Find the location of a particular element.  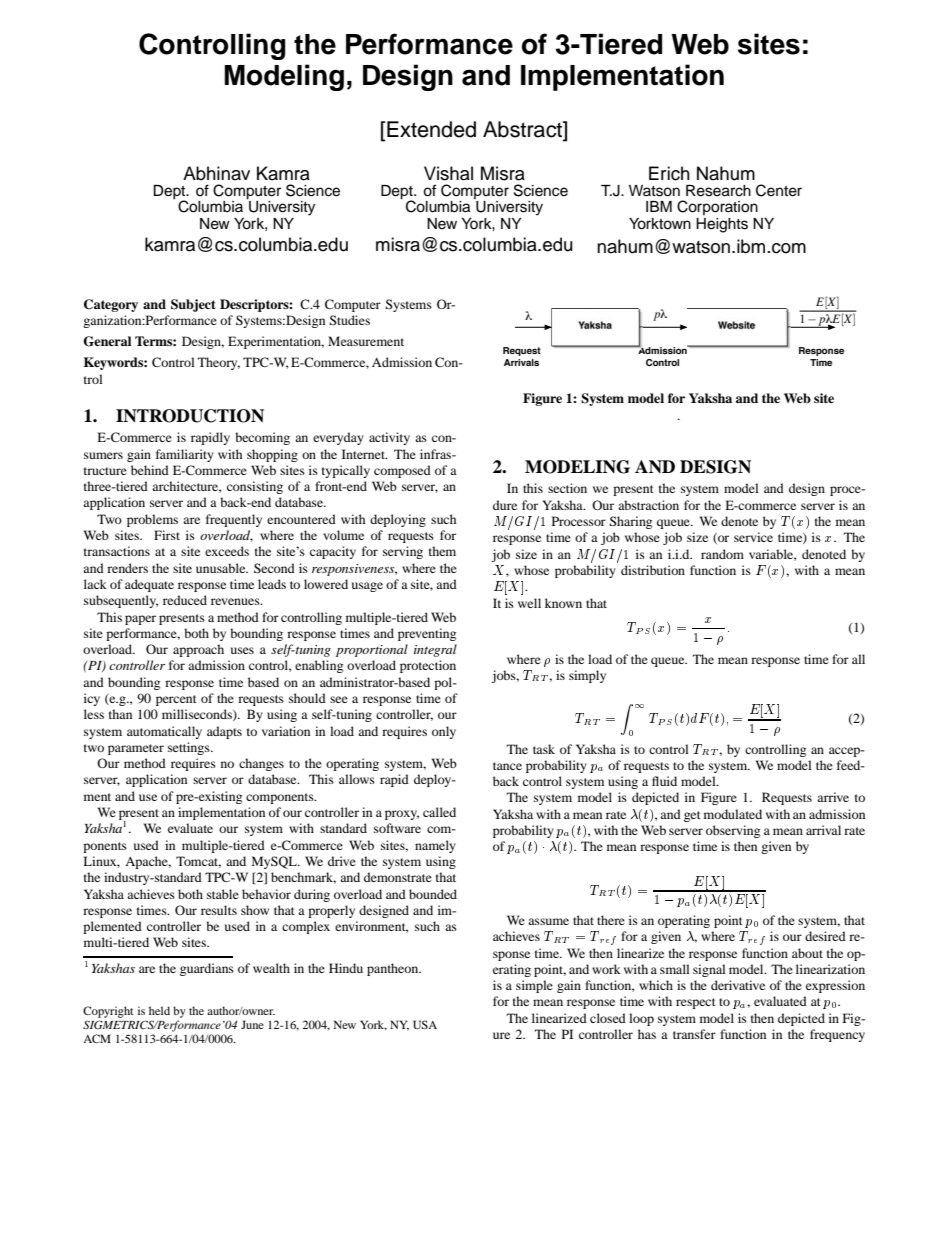

simple is located at coordinates (534, 986).
